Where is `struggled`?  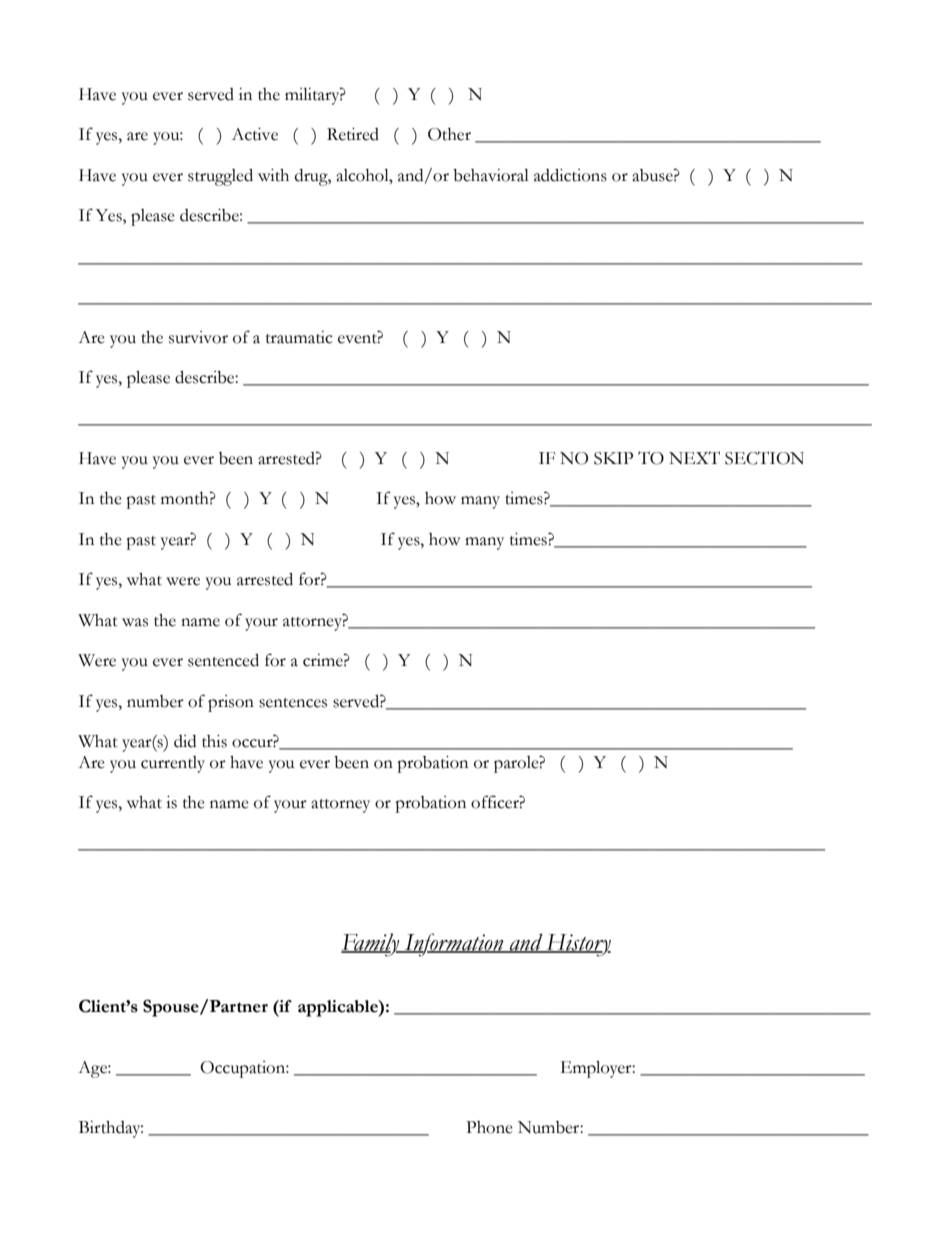
struggled is located at coordinates (220, 177).
